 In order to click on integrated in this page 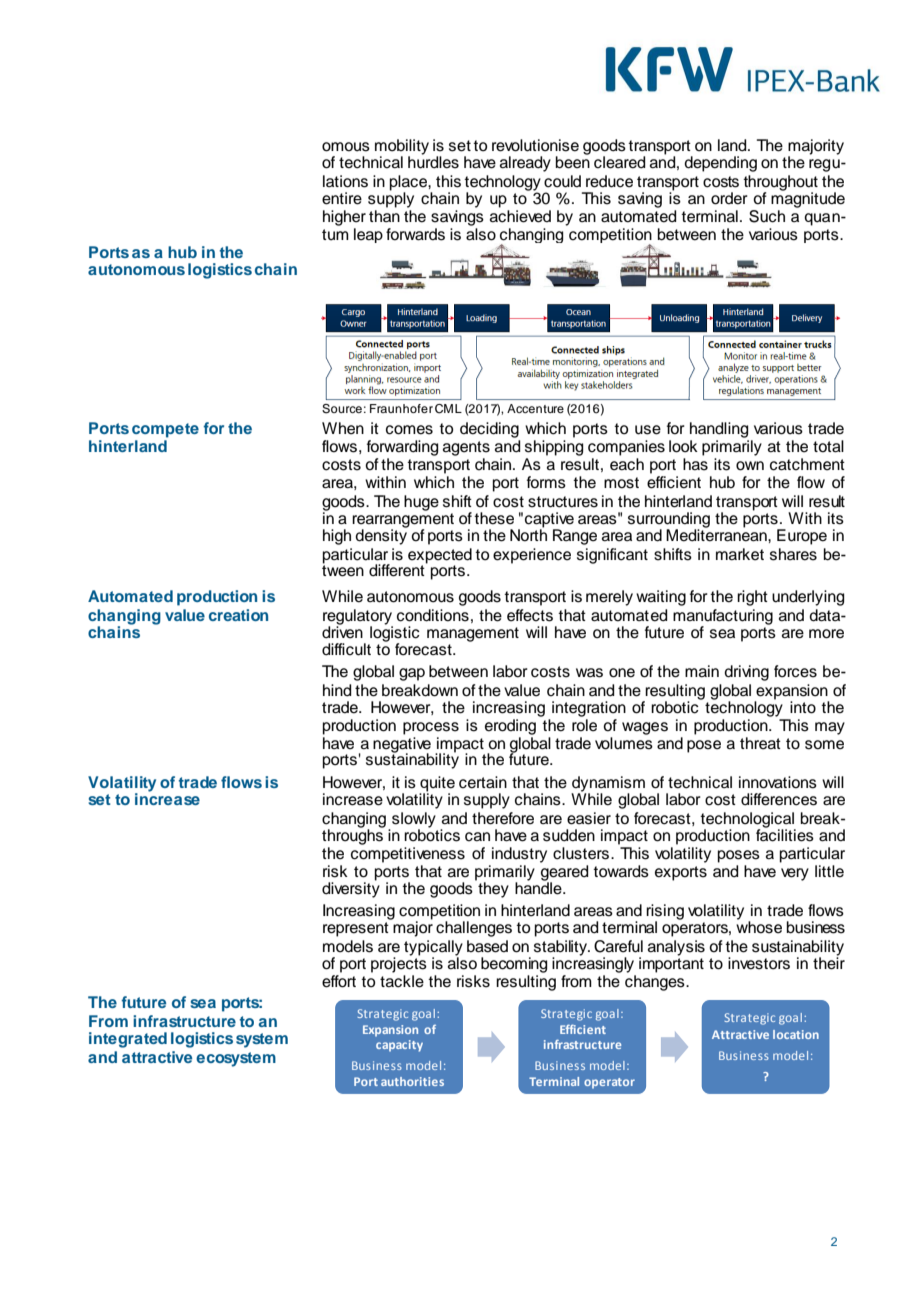, I will do `click(128, 1040)`.
